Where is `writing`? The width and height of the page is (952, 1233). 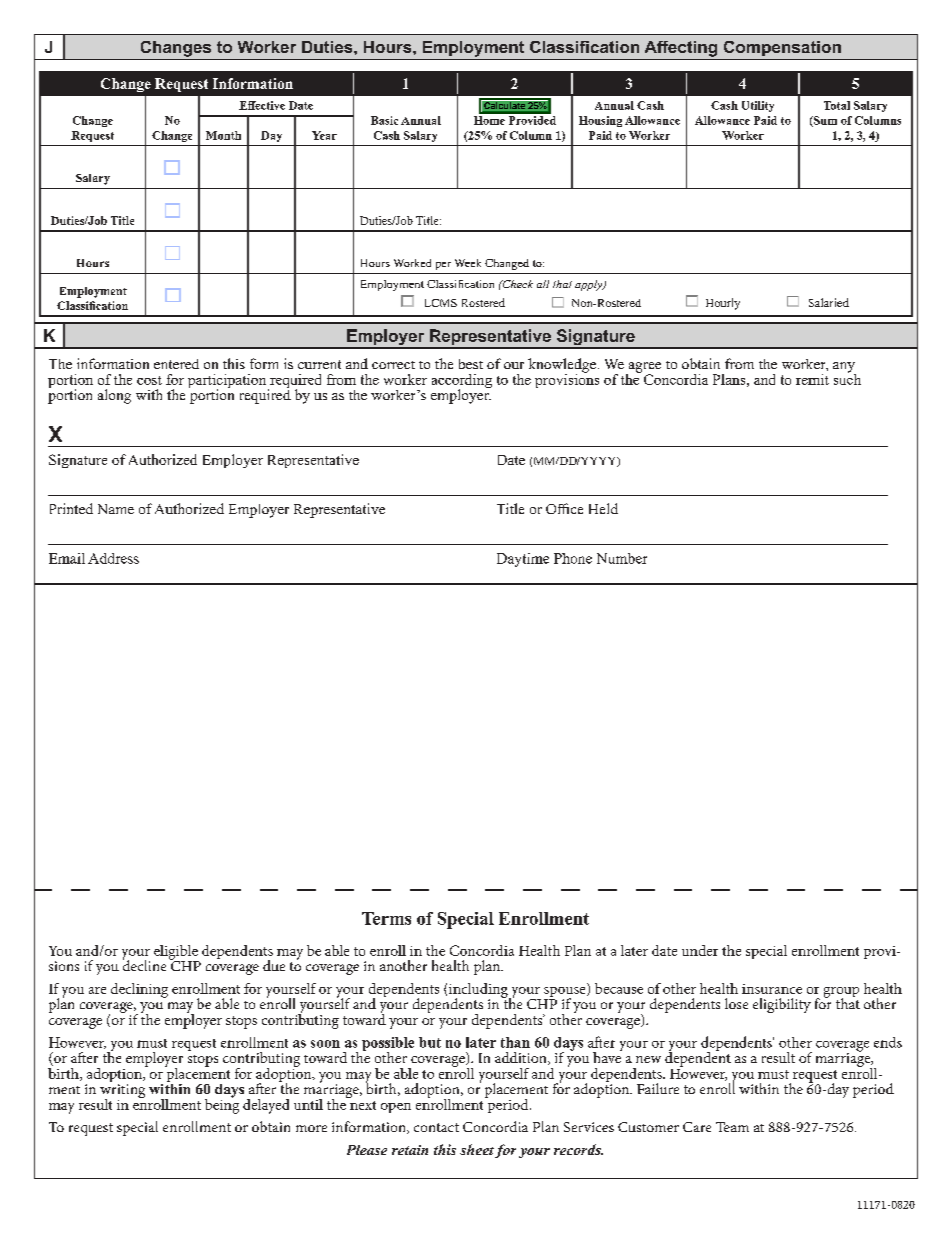 writing is located at coordinates (122, 1092).
